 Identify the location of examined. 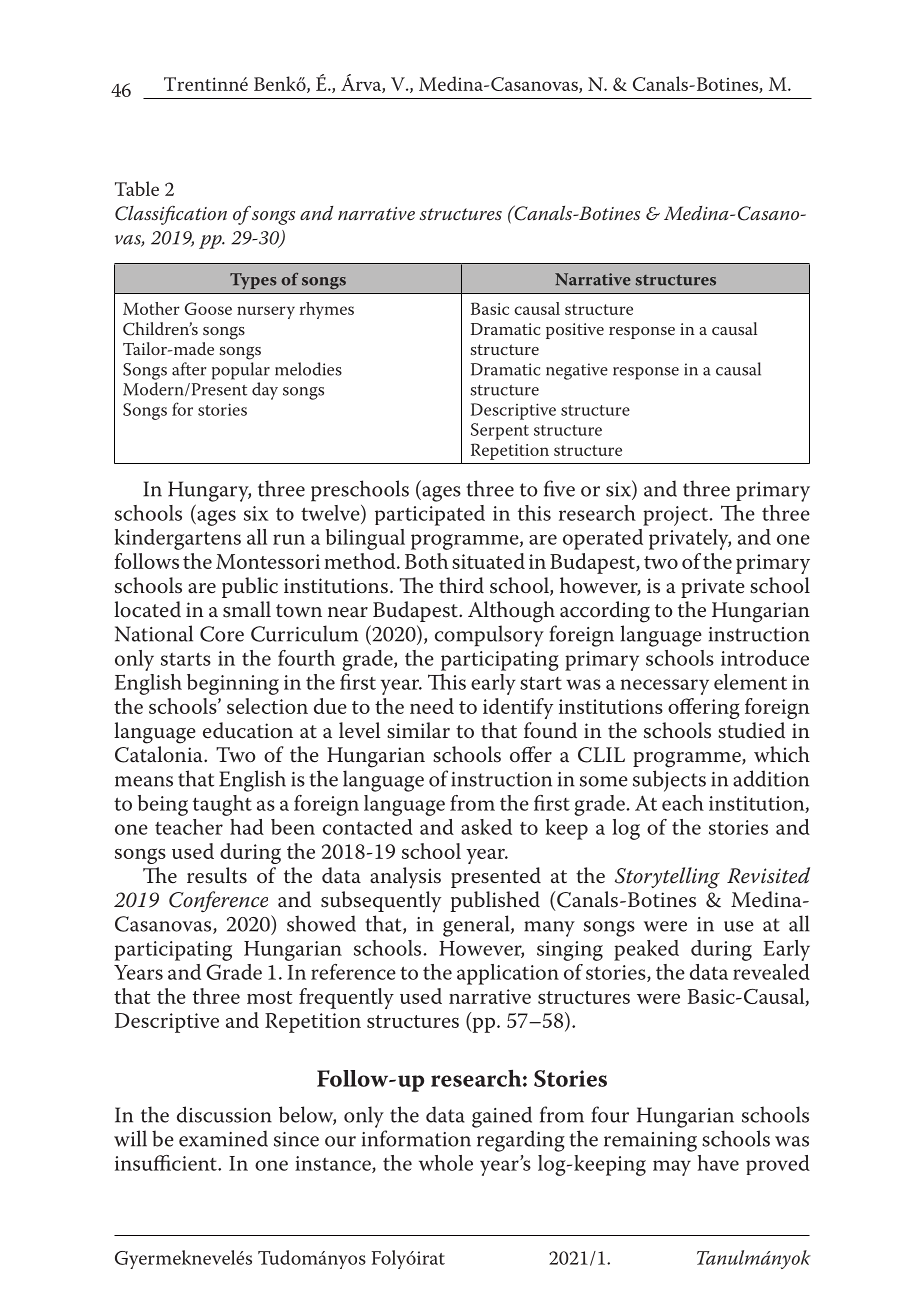
(223, 1138).
